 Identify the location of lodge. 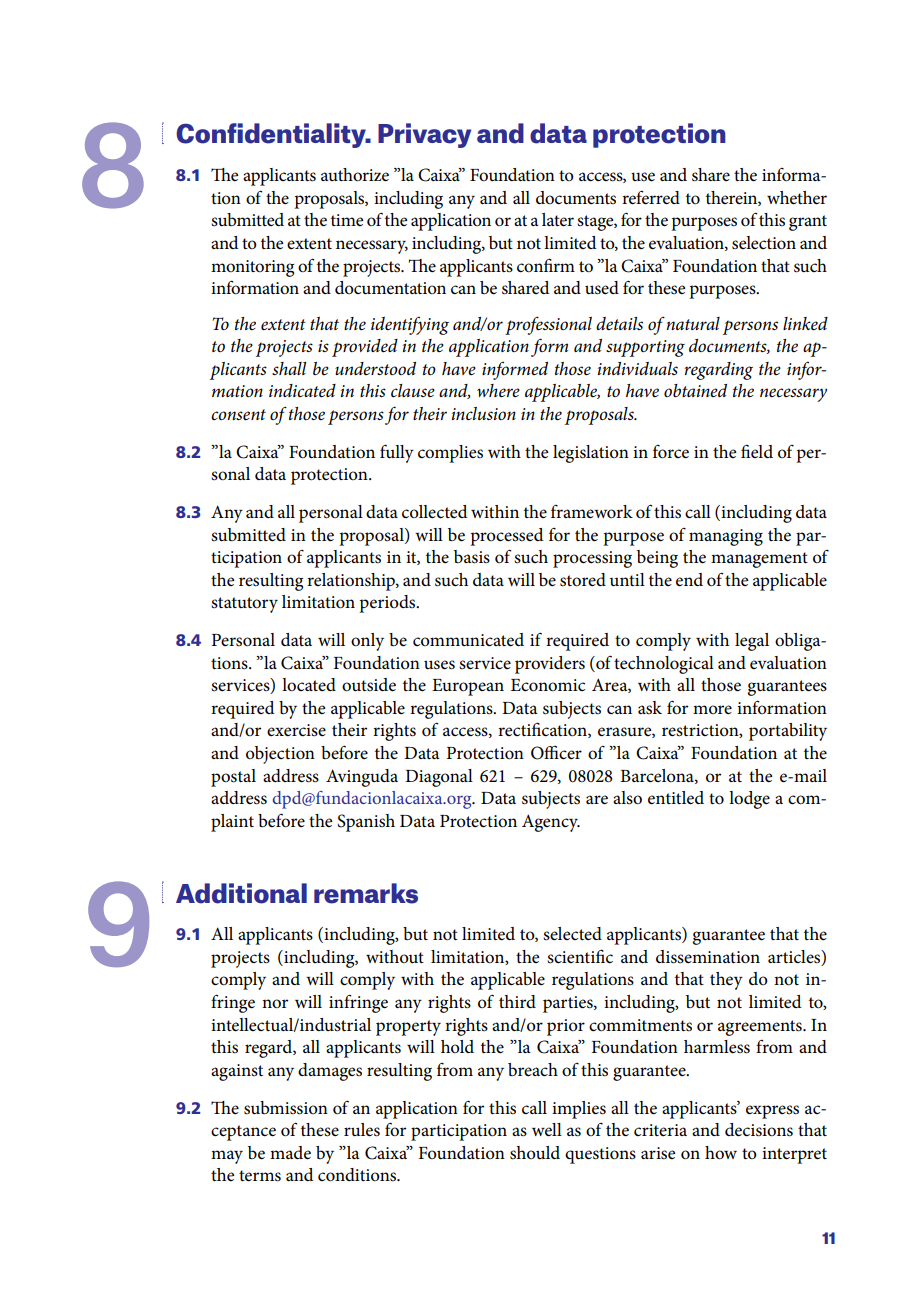
(749, 800).
